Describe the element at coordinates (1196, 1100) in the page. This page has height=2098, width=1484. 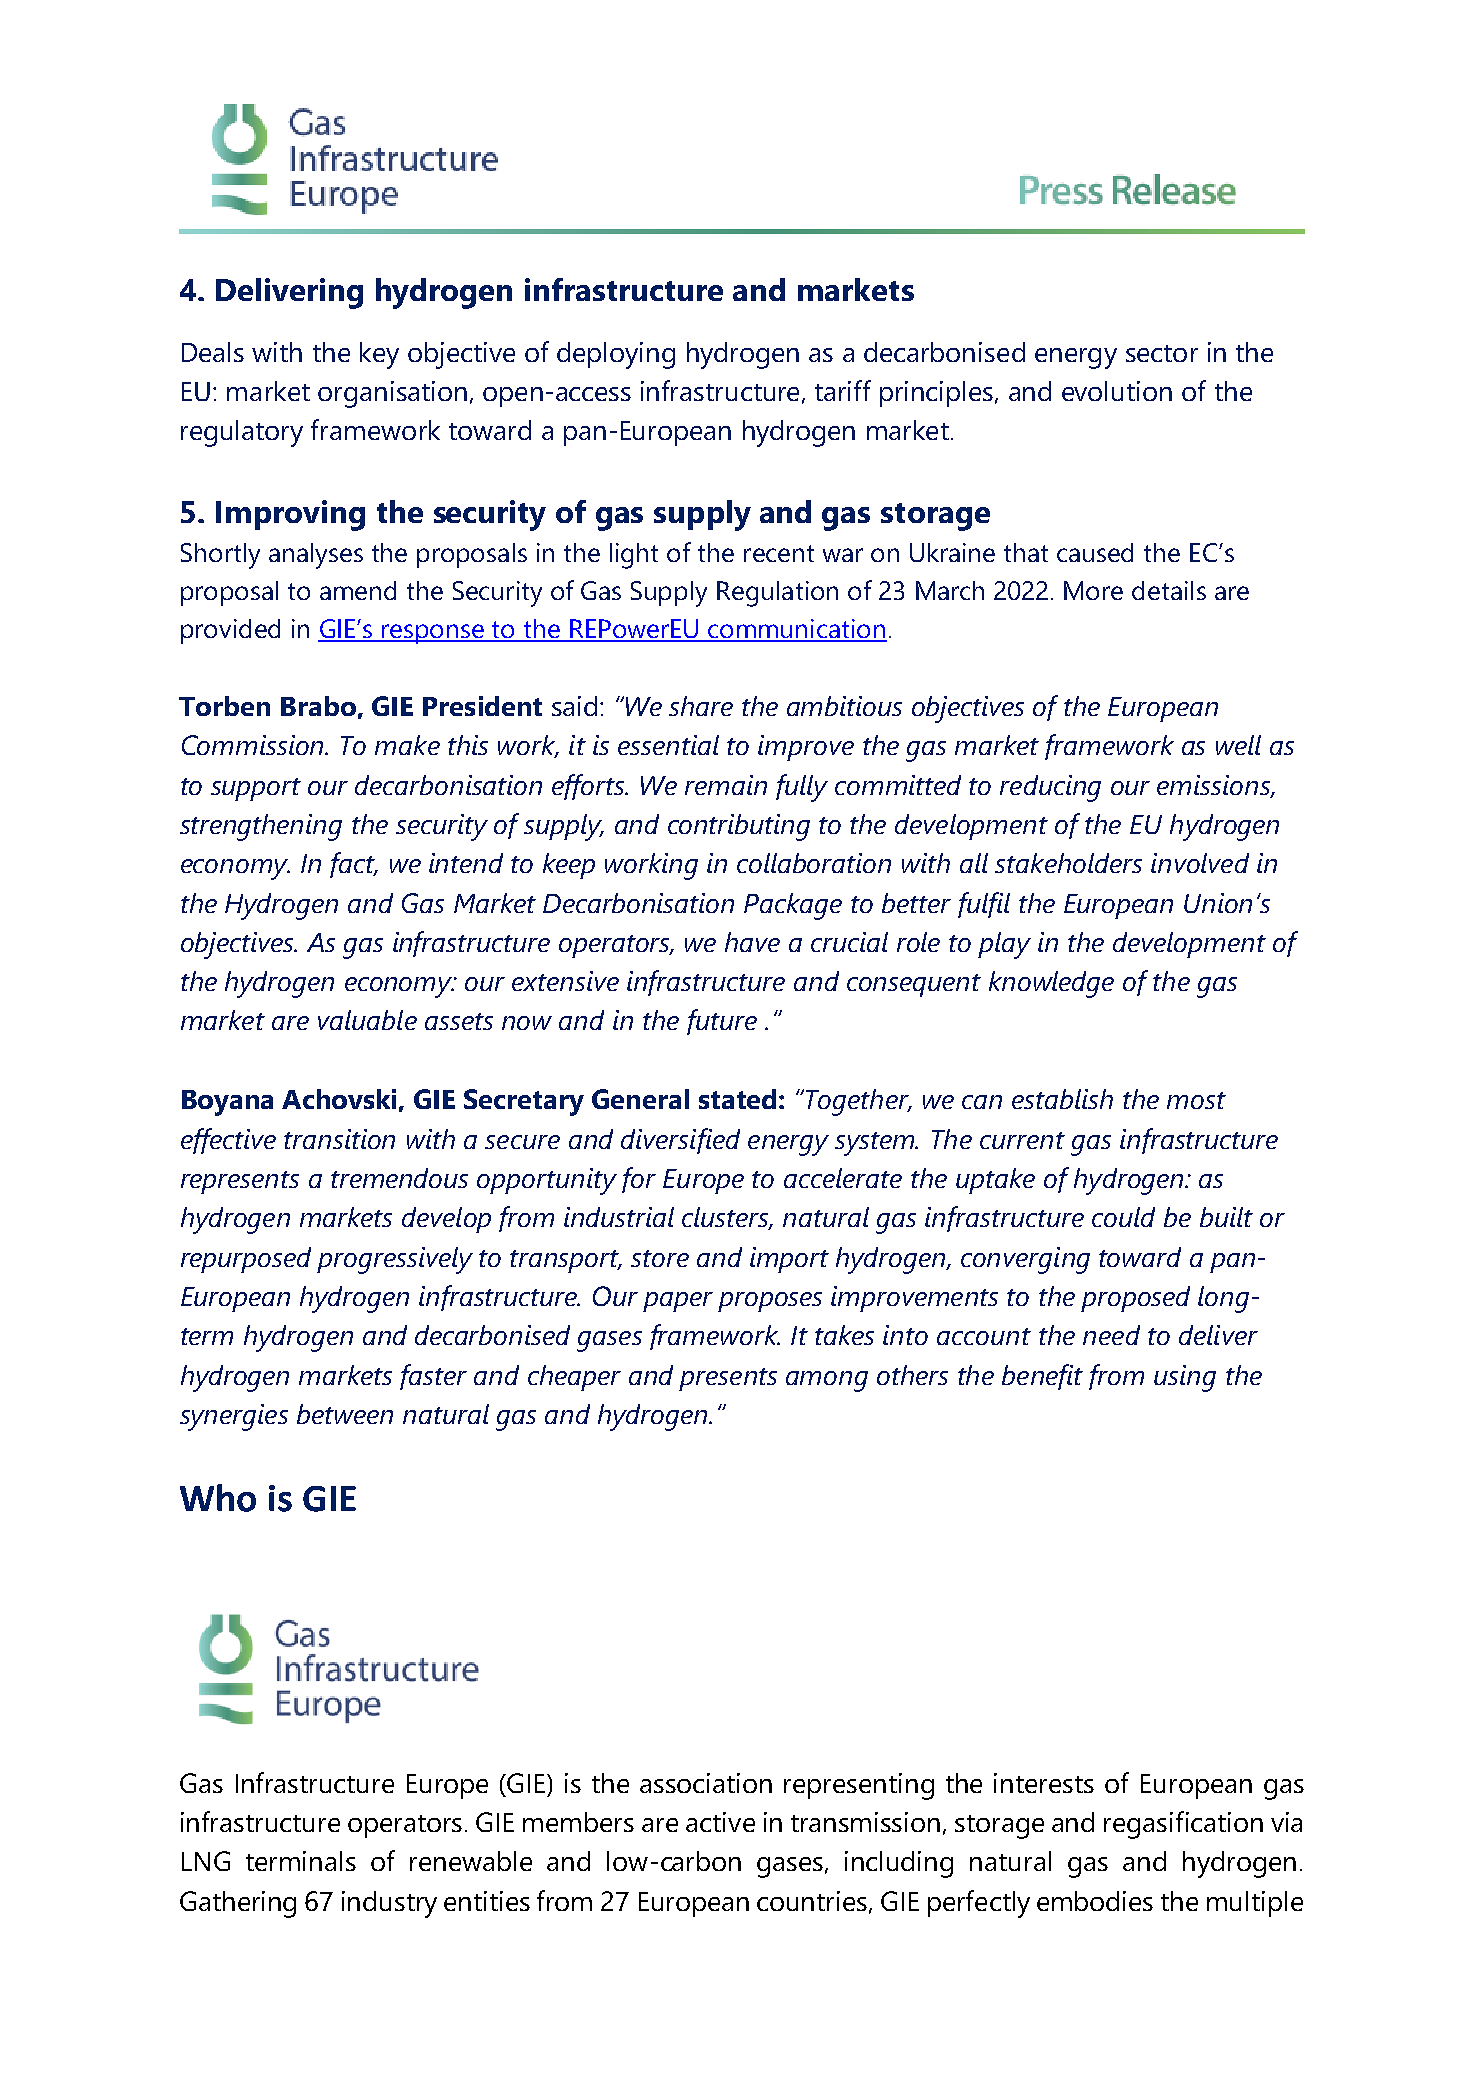
I see `most` at that location.
